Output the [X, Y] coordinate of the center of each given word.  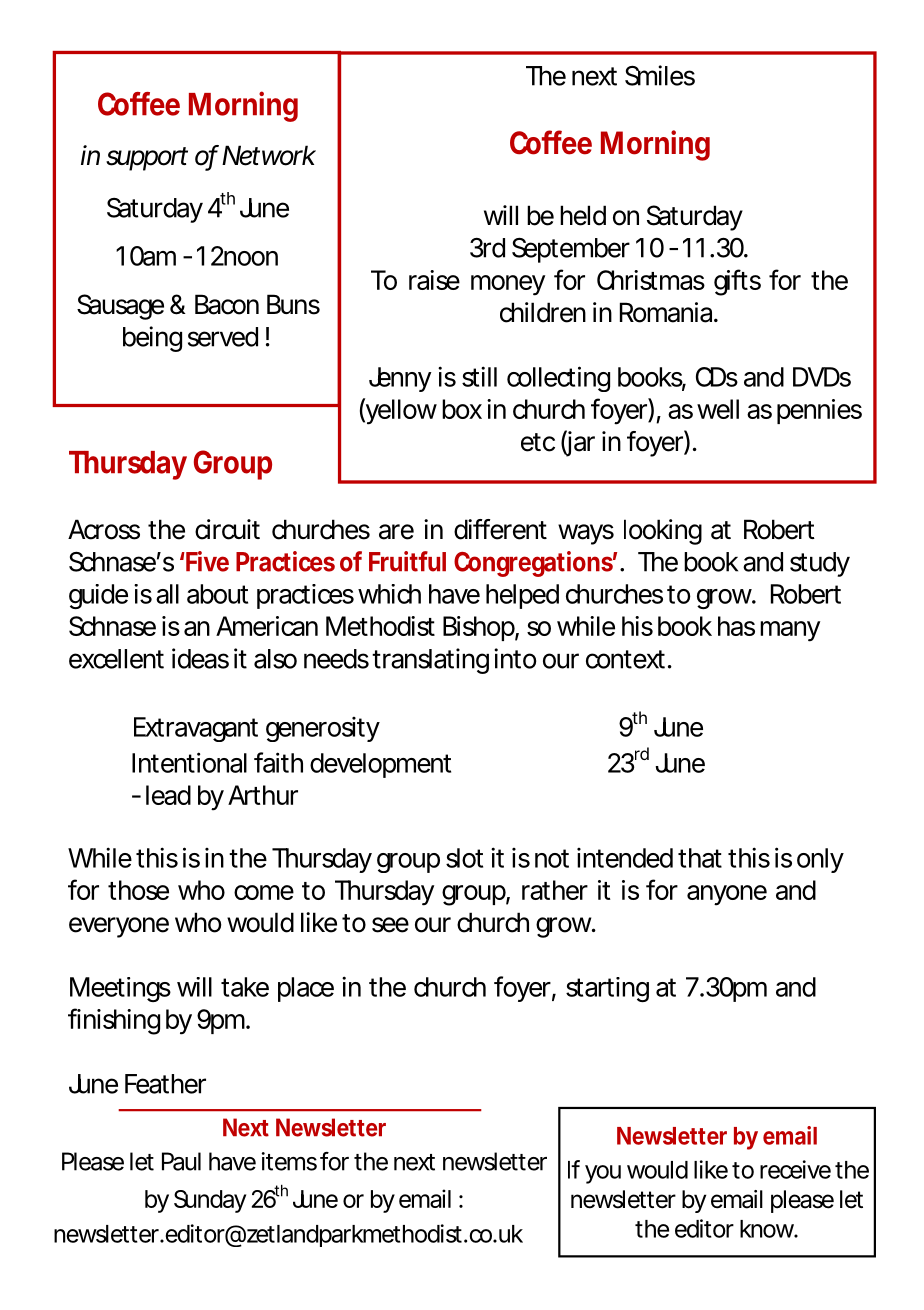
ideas [200, 658]
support [147, 159]
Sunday [210, 1201]
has [736, 626]
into [515, 658]
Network [269, 155]
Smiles [660, 75]
